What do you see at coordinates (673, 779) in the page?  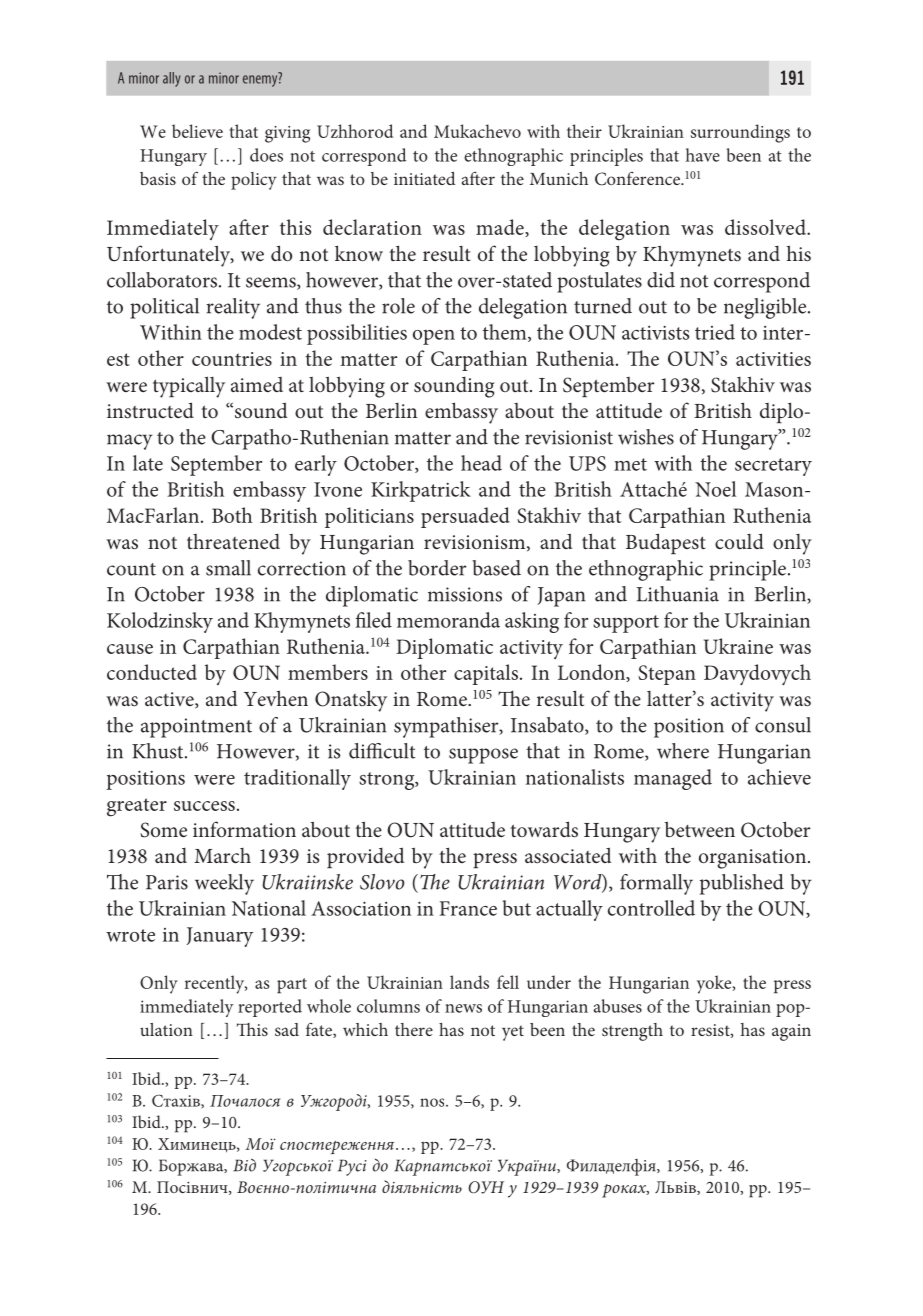 I see `managed` at bounding box center [673, 779].
